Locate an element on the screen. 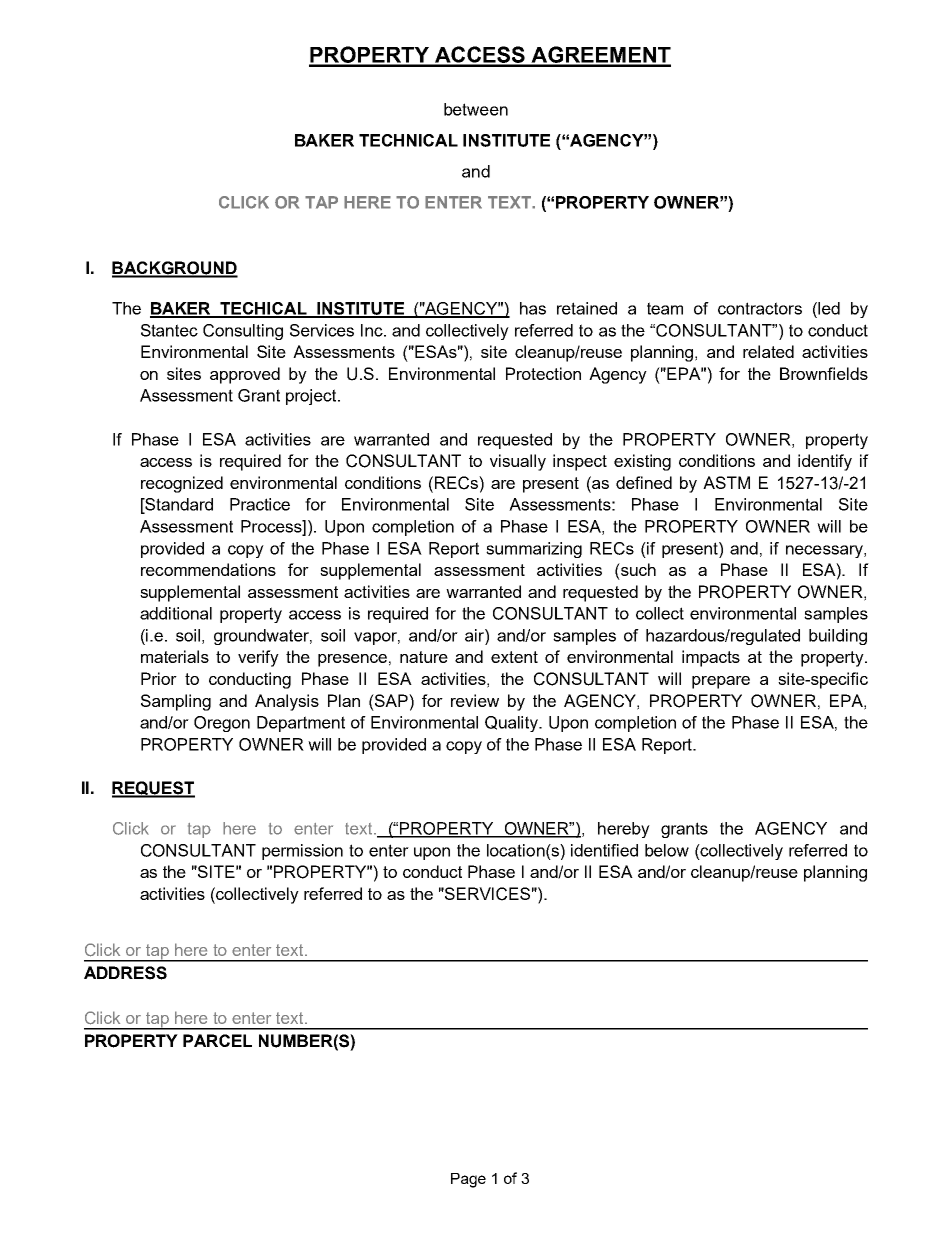 The width and height of the screenshot is (952, 1233). identified is located at coordinates (604, 850).
